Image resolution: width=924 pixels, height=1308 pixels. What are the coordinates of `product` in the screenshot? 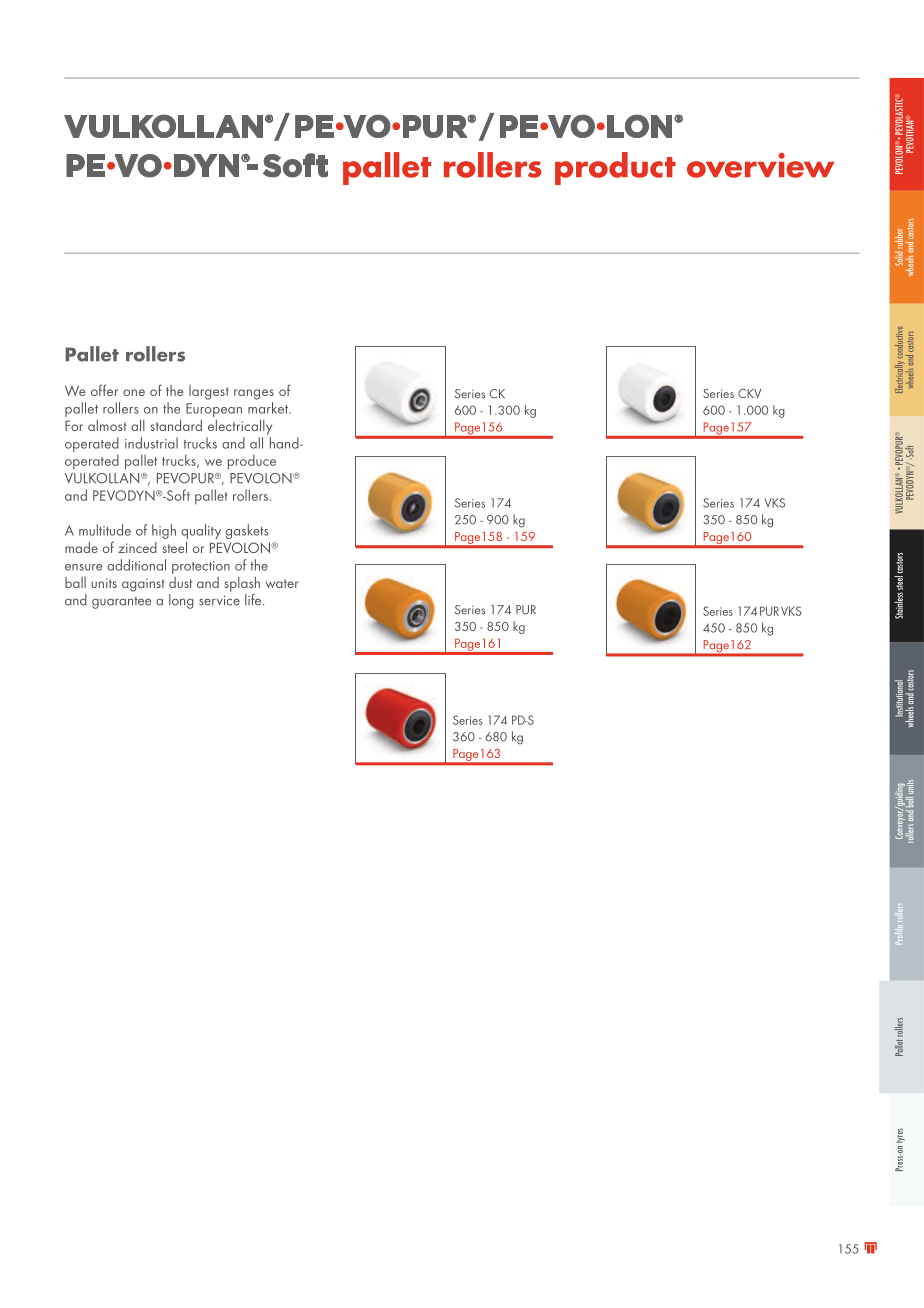 It's located at (615, 168).
